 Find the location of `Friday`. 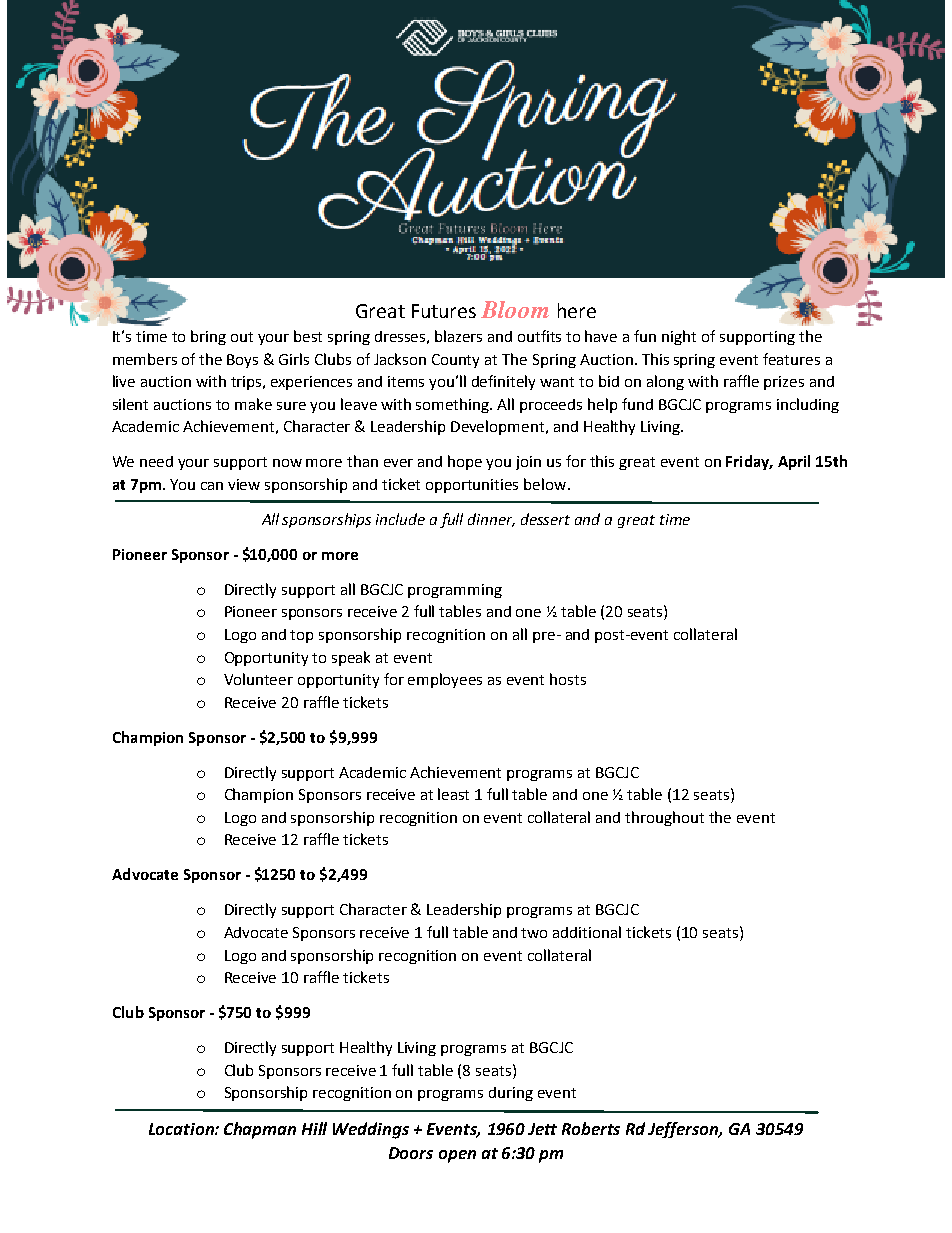

Friday is located at coordinates (749, 462).
